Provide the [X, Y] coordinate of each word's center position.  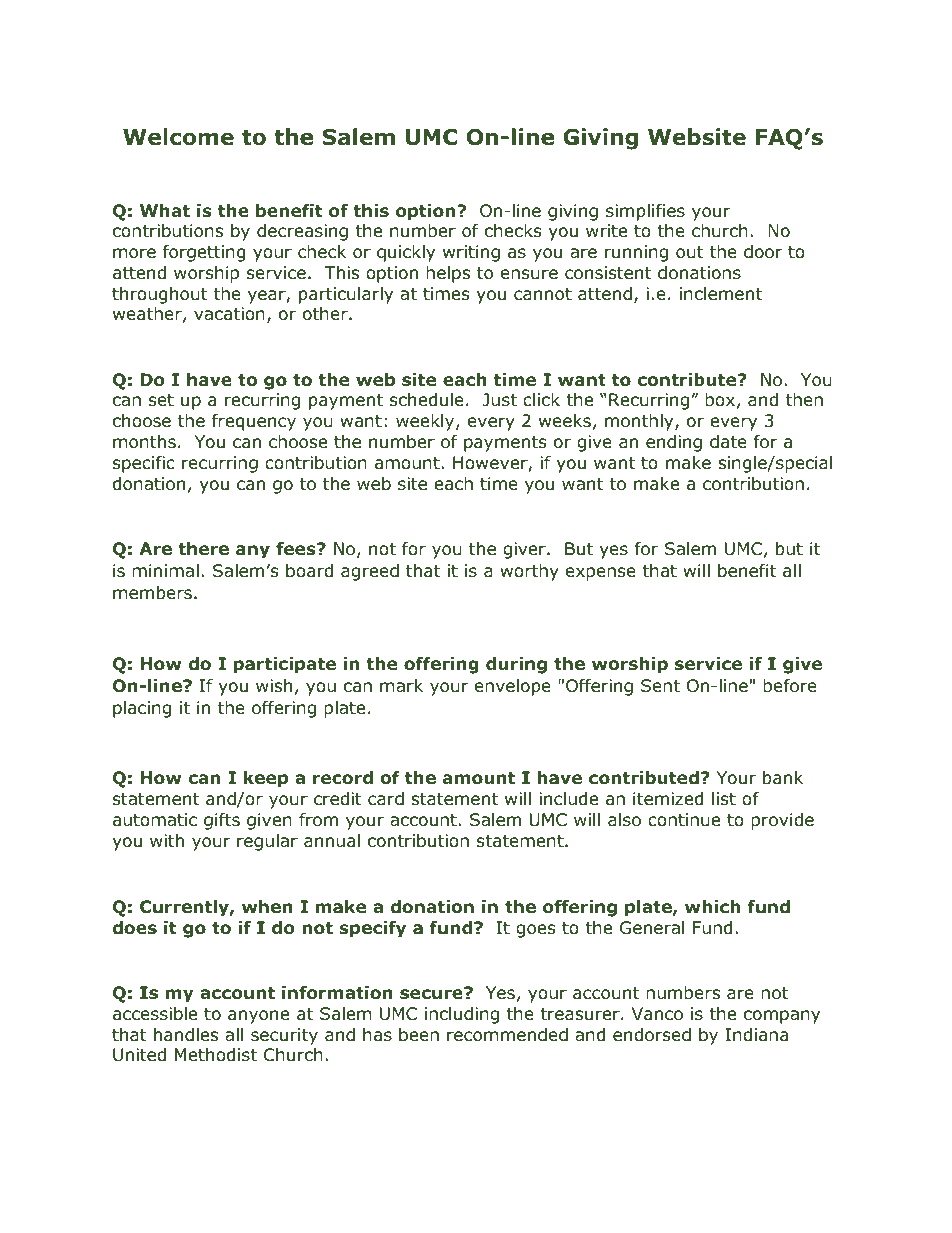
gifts [222, 821]
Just [500, 399]
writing [471, 253]
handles [186, 1035]
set [161, 400]
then [804, 400]
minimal [165, 571]
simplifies [645, 212]
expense [601, 574]
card [386, 799]
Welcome [178, 137]
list [724, 798]
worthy [529, 572]
